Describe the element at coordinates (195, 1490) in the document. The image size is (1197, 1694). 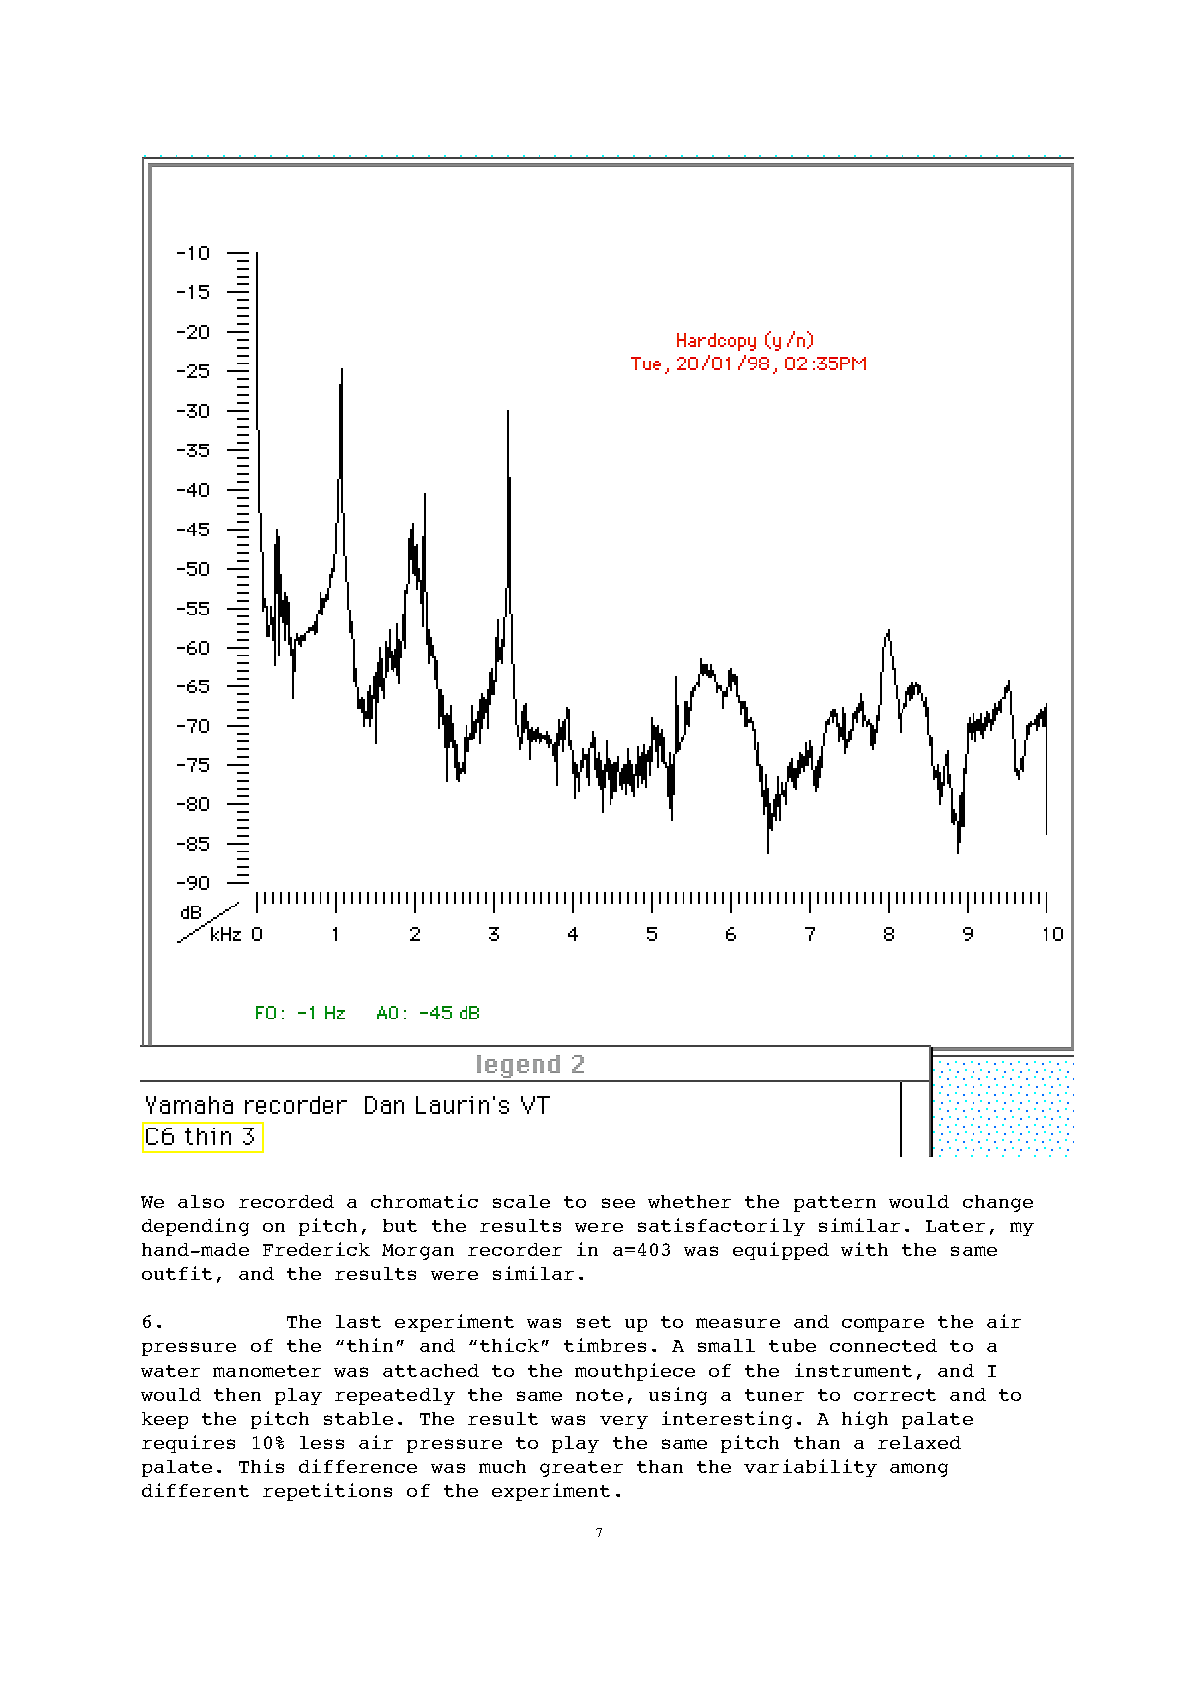
I see `different` at that location.
